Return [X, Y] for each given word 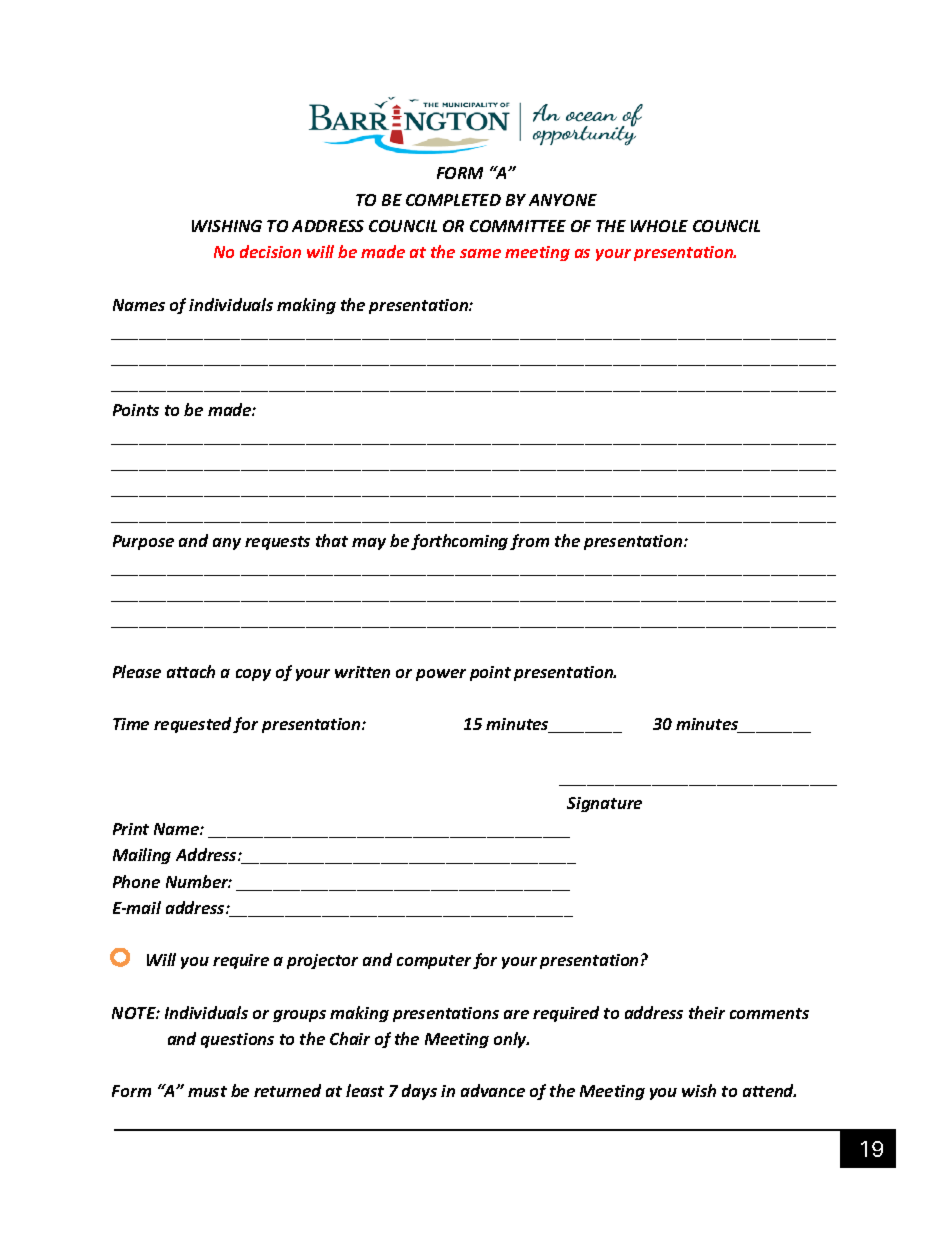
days [419, 1092]
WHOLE [659, 226]
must [207, 1091]
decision [270, 251]
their [707, 1012]
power [441, 675]
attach [191, 671]
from [529, 542]
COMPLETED [453, 200]
